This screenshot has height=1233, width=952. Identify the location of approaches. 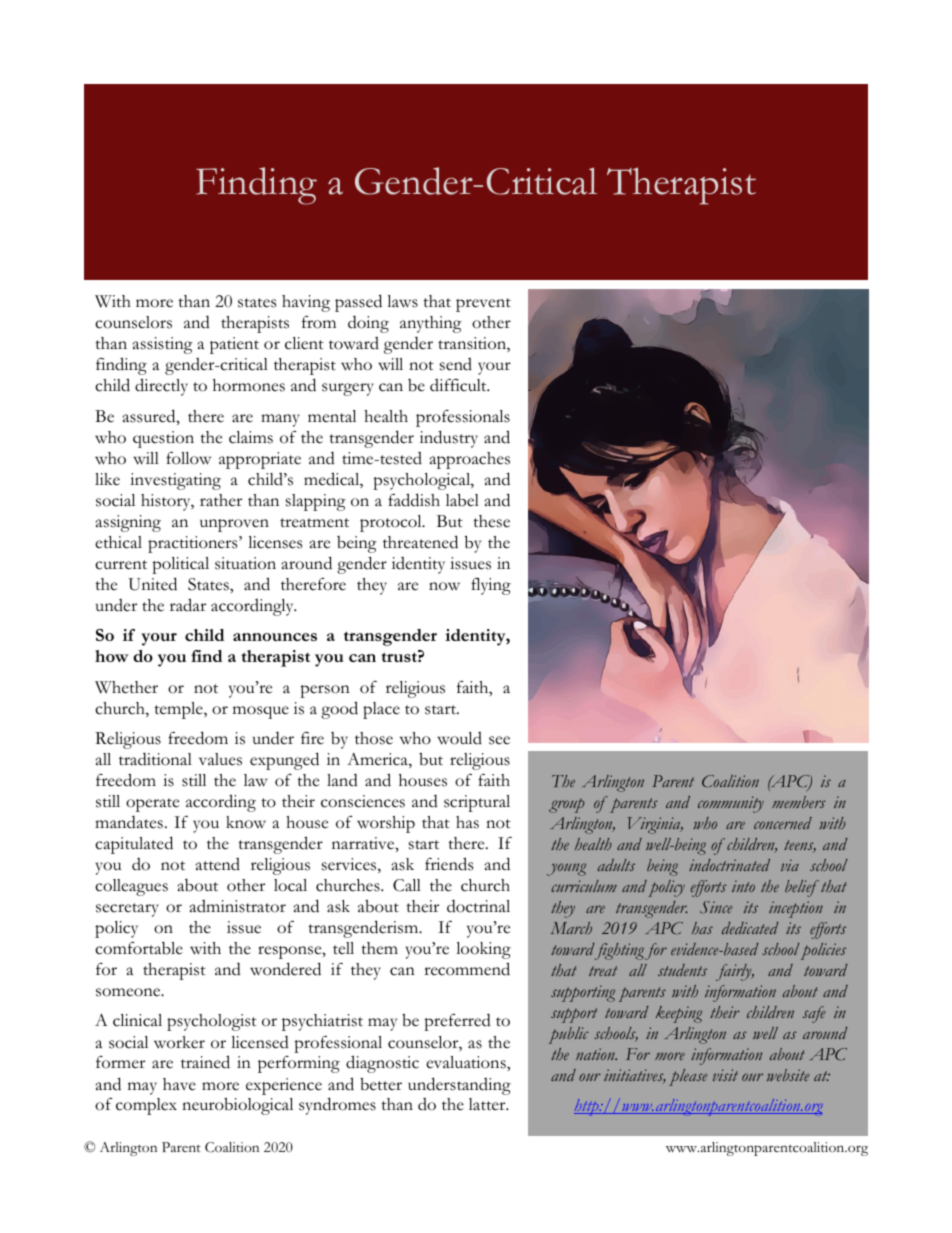
(470, 460).
